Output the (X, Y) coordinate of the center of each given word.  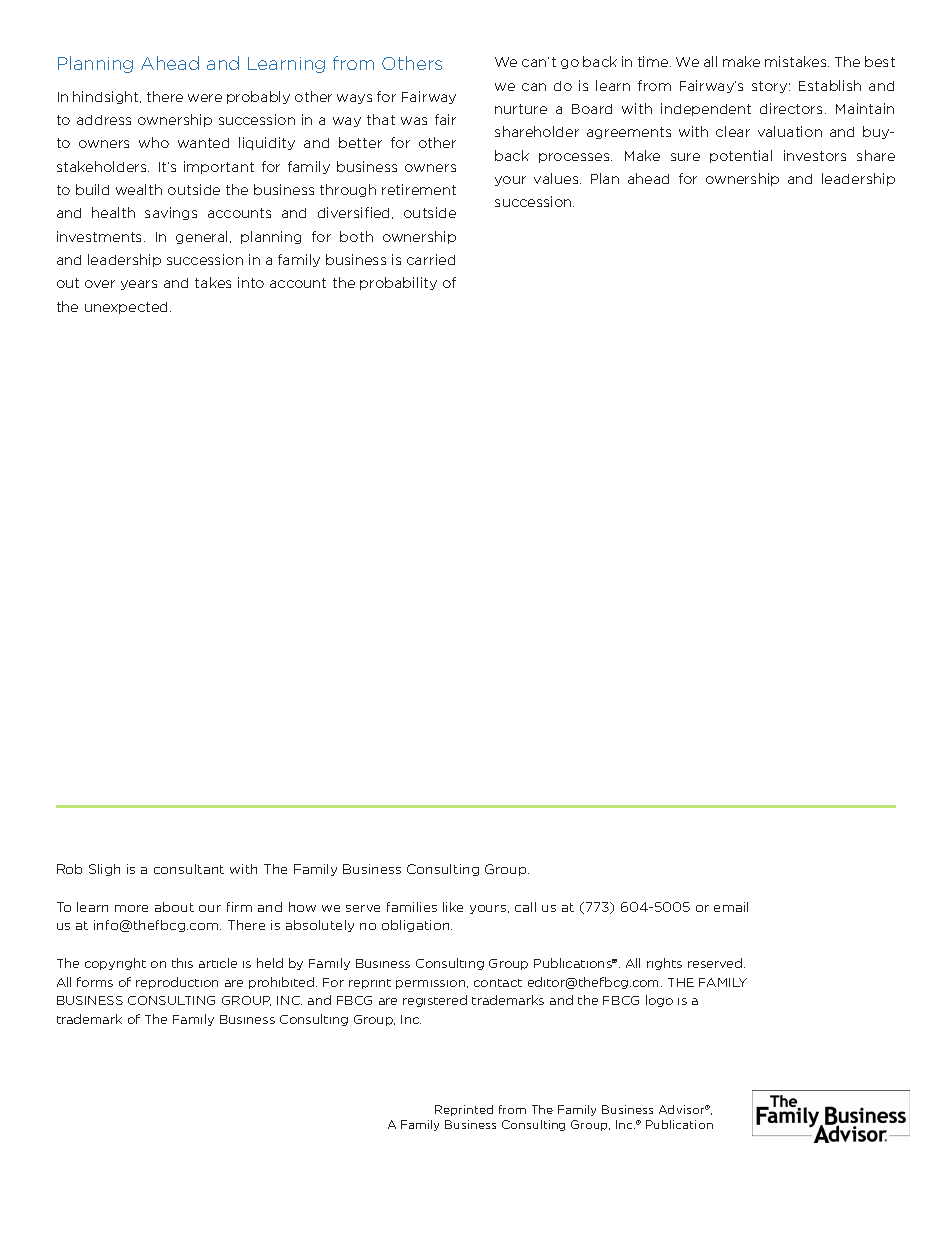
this (182, 963)
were (205, 98)
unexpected (128, 308)
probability (398, 283)
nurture (521, 109)
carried (431, 259)
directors (793, 108)
